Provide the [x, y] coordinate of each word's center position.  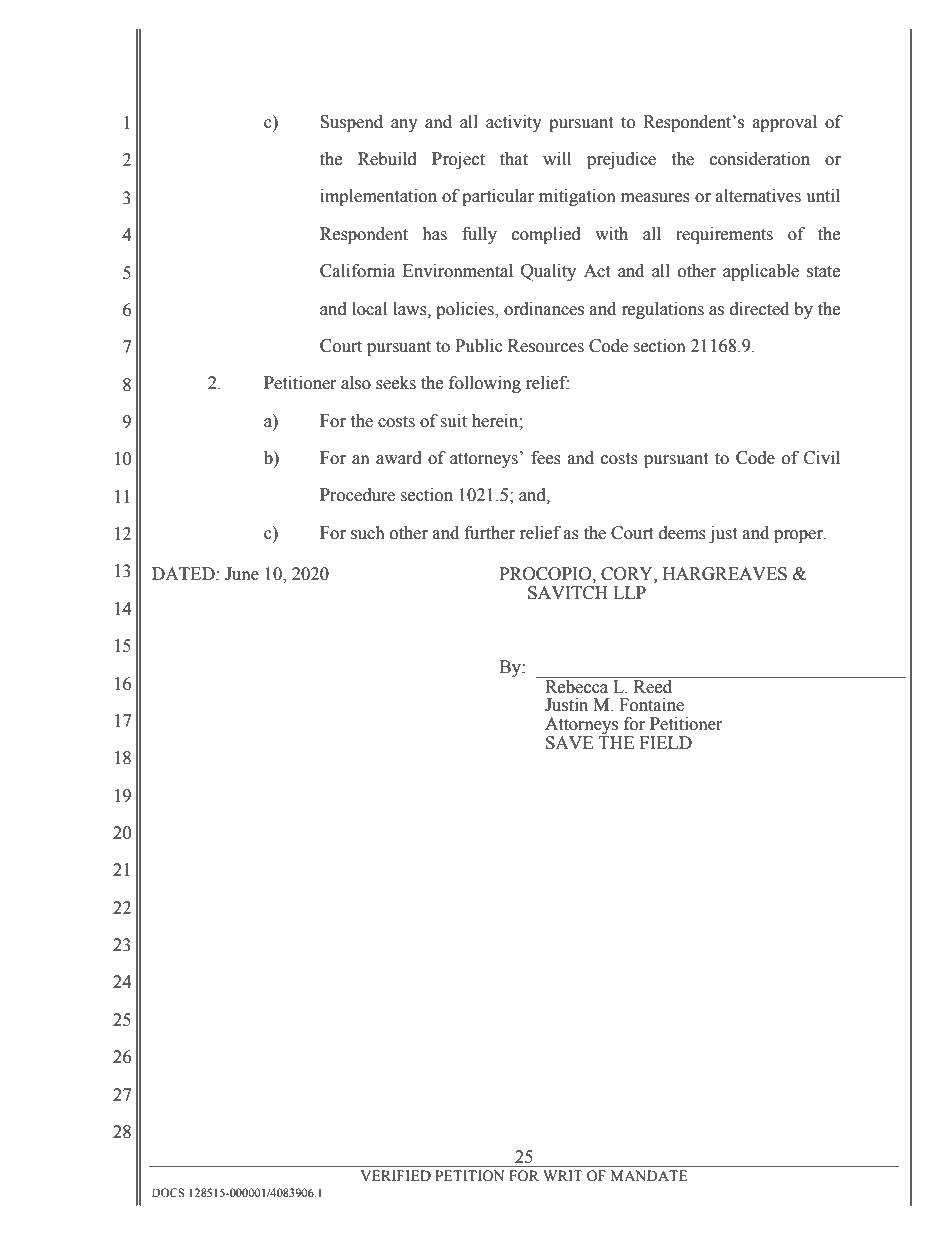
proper [799, 536]
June [242, 574]
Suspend [351, 123]
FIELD [666, 742]
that [514, 159]
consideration [760, 159]
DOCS [168, 1192]
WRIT [563, 1175]
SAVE [569, 743]
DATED [184, 573]
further [490, 533]
